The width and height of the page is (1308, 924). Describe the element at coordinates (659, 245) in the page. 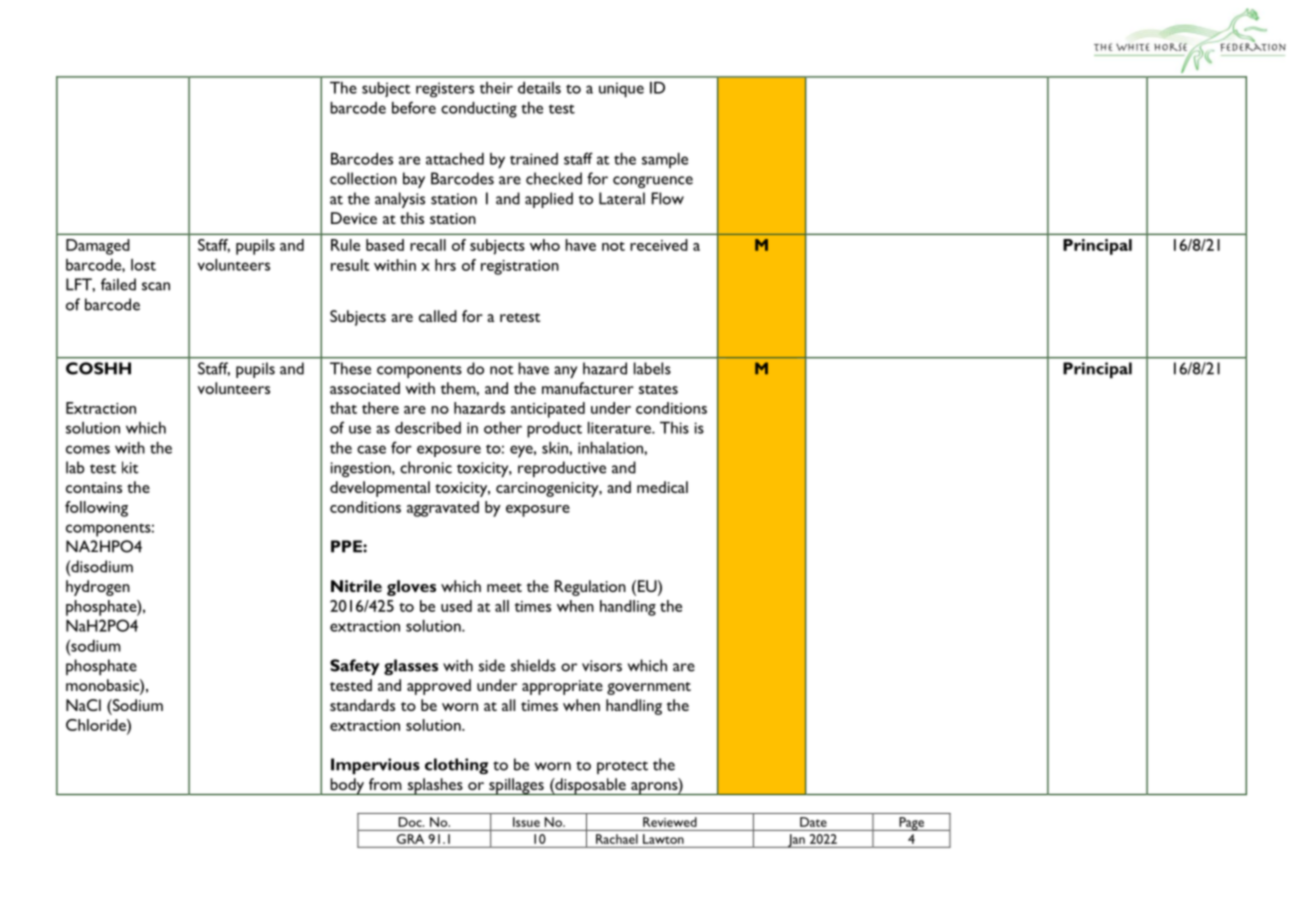

I see `received` at that location.
